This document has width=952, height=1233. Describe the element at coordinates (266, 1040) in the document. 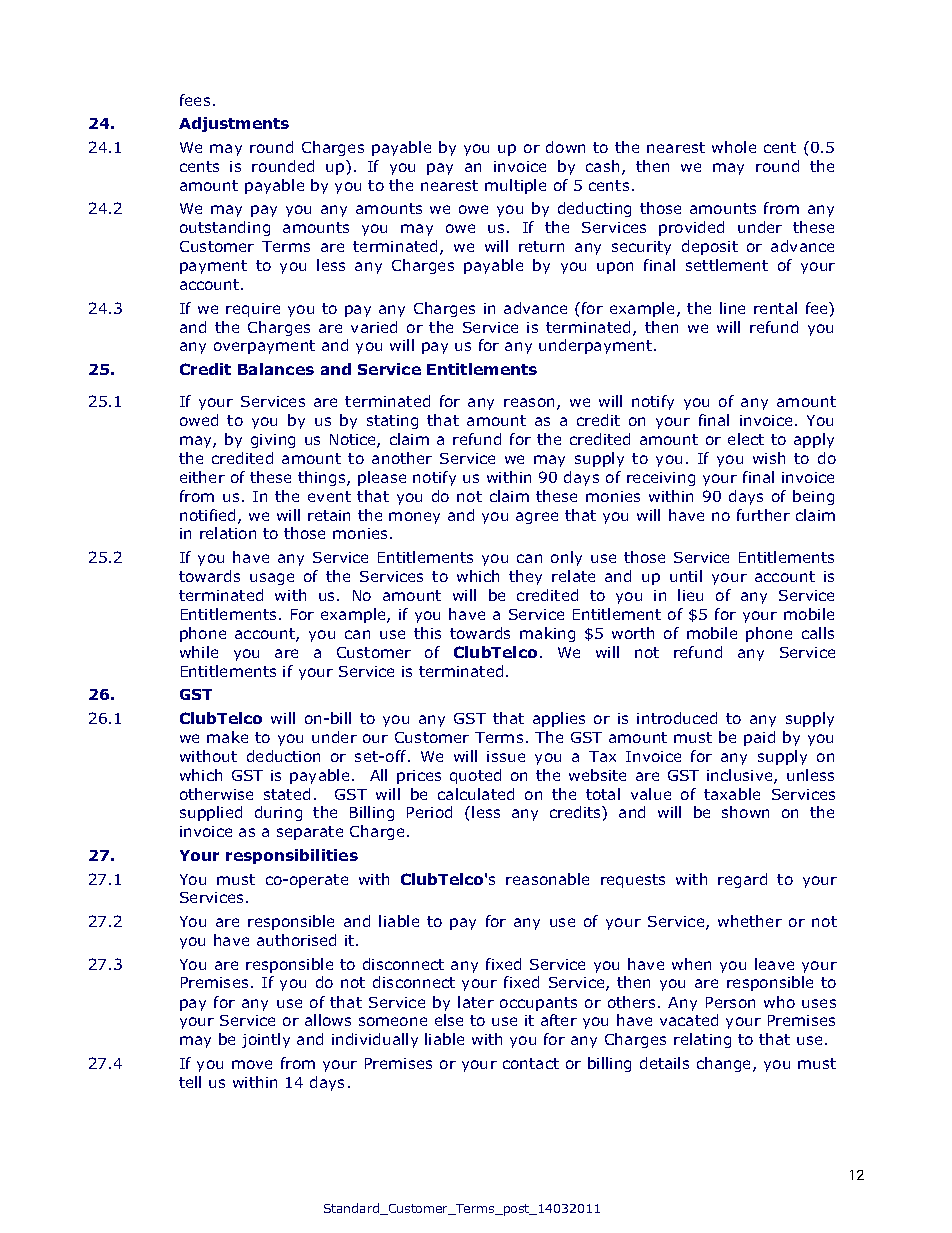

I see `jointly` at that location.
